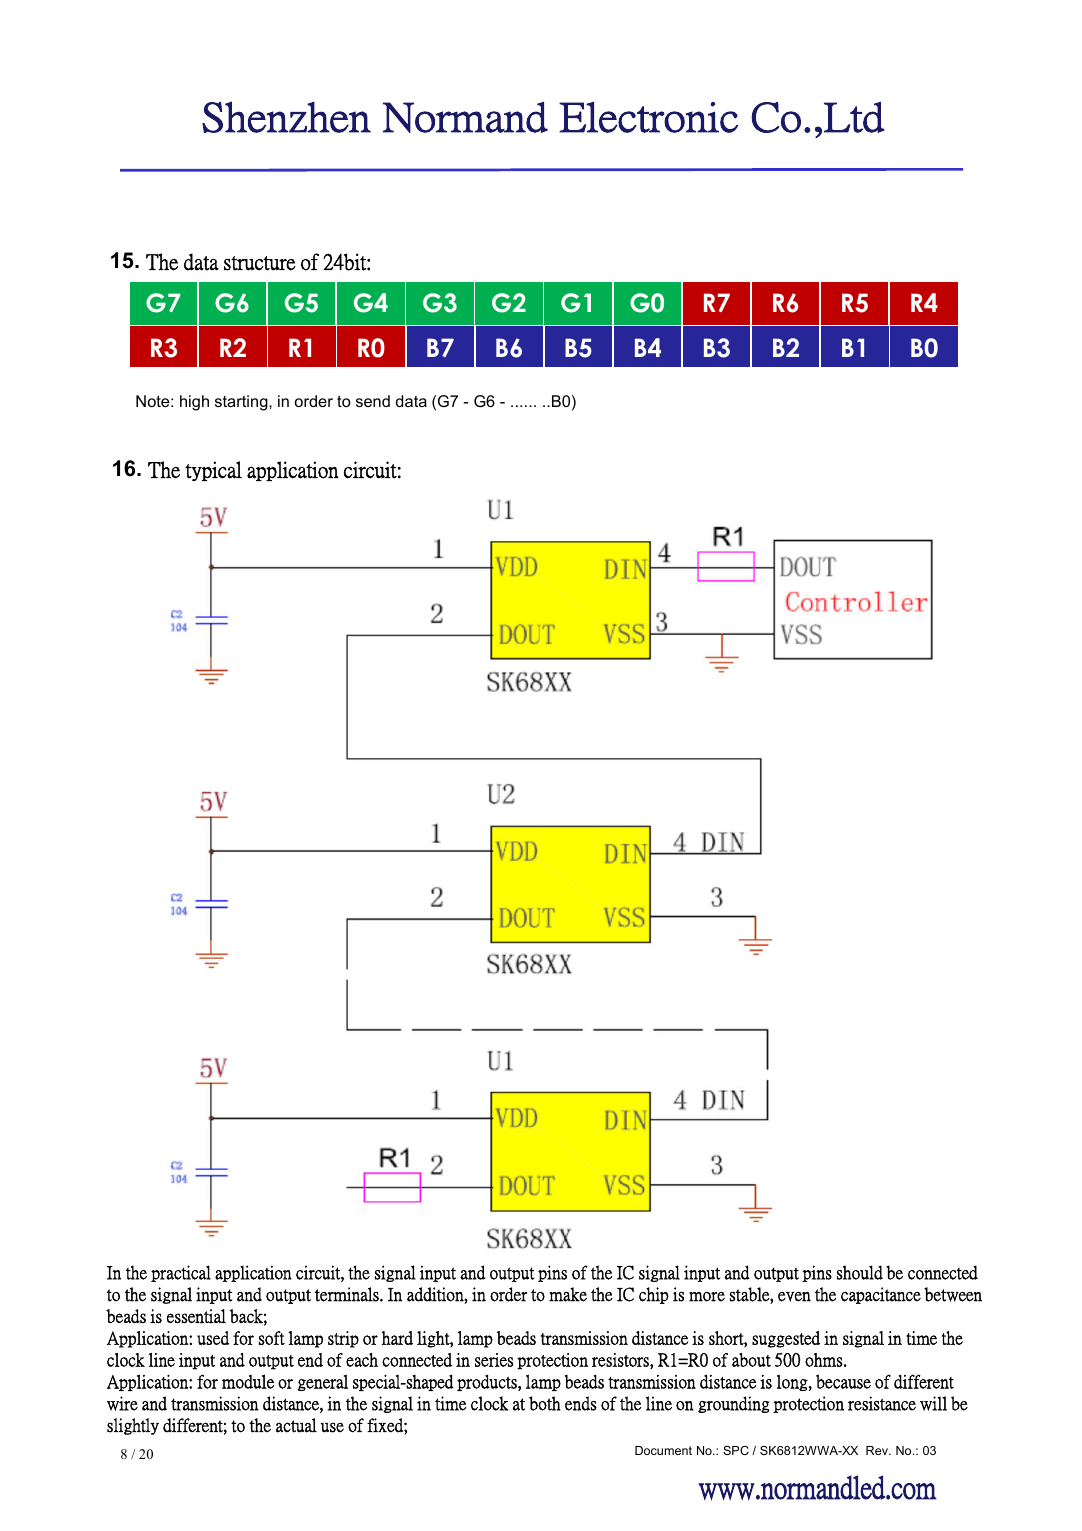  What do you see at coordinates (373, 401) in the page?
I see `send` at bounding box center [373, 401].
